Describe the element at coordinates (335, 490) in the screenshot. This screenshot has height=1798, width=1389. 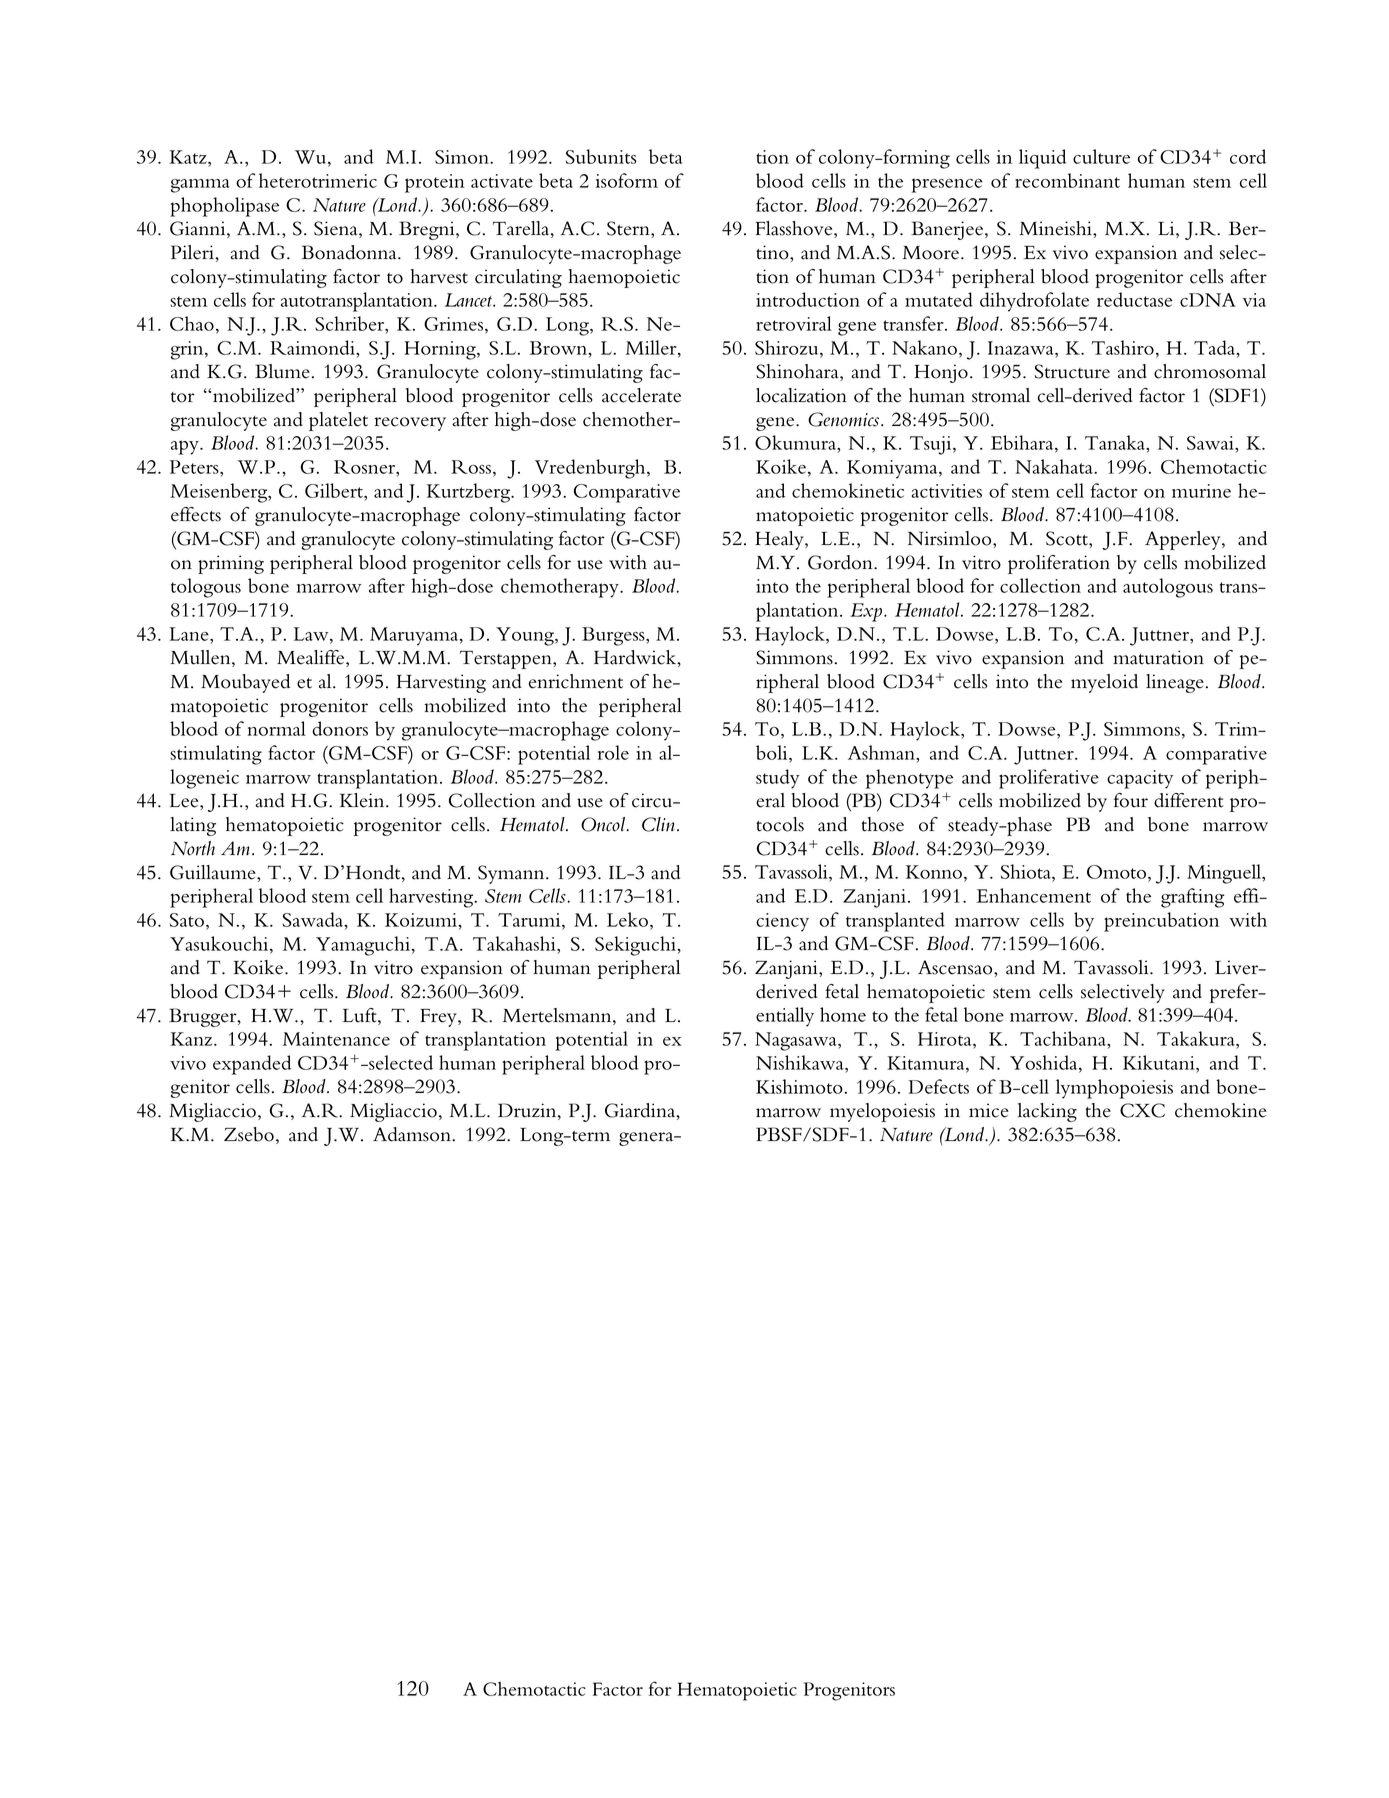
I see `Gilbert` at that location.
